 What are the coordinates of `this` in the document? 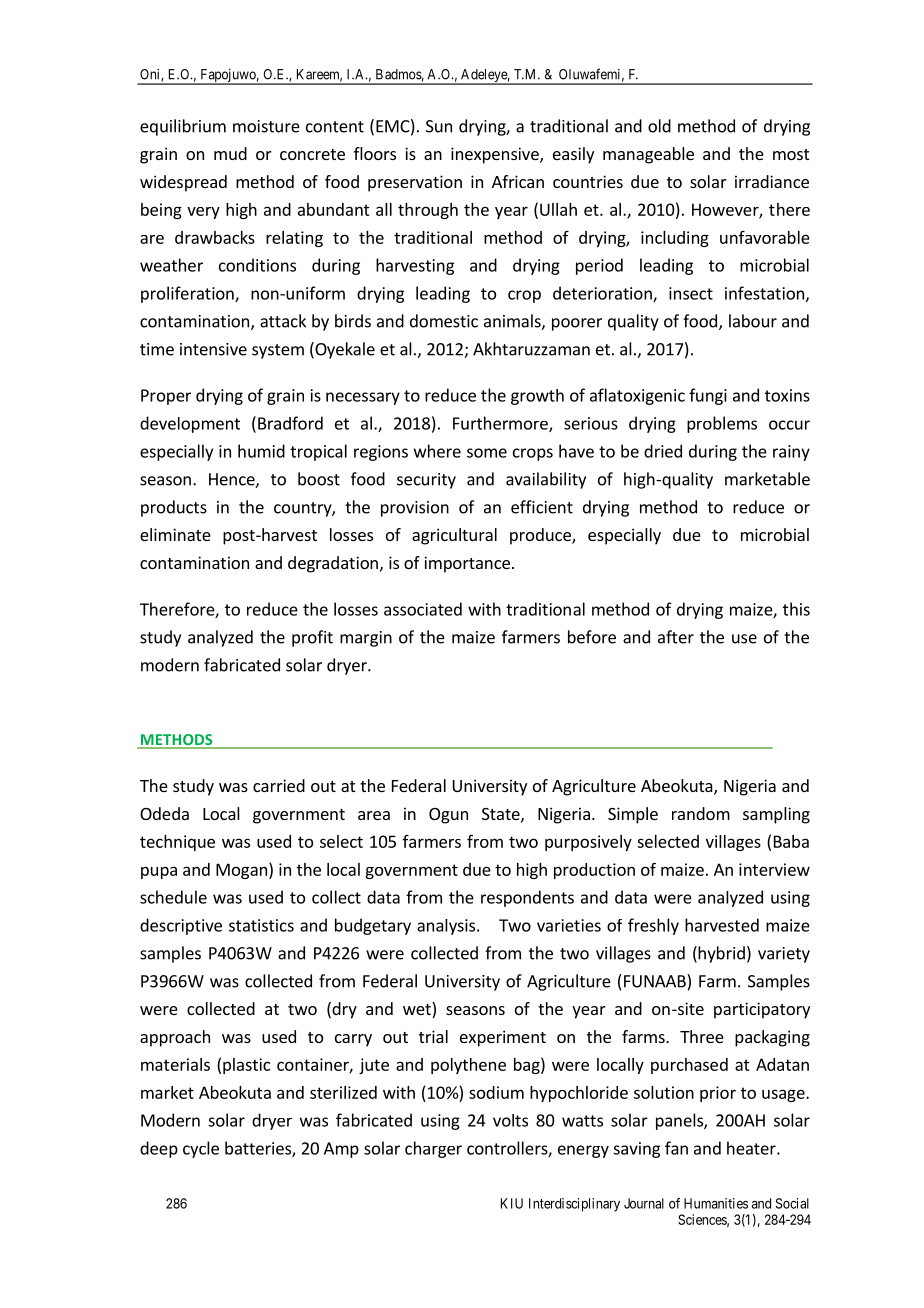 It's located at (796, 609).
